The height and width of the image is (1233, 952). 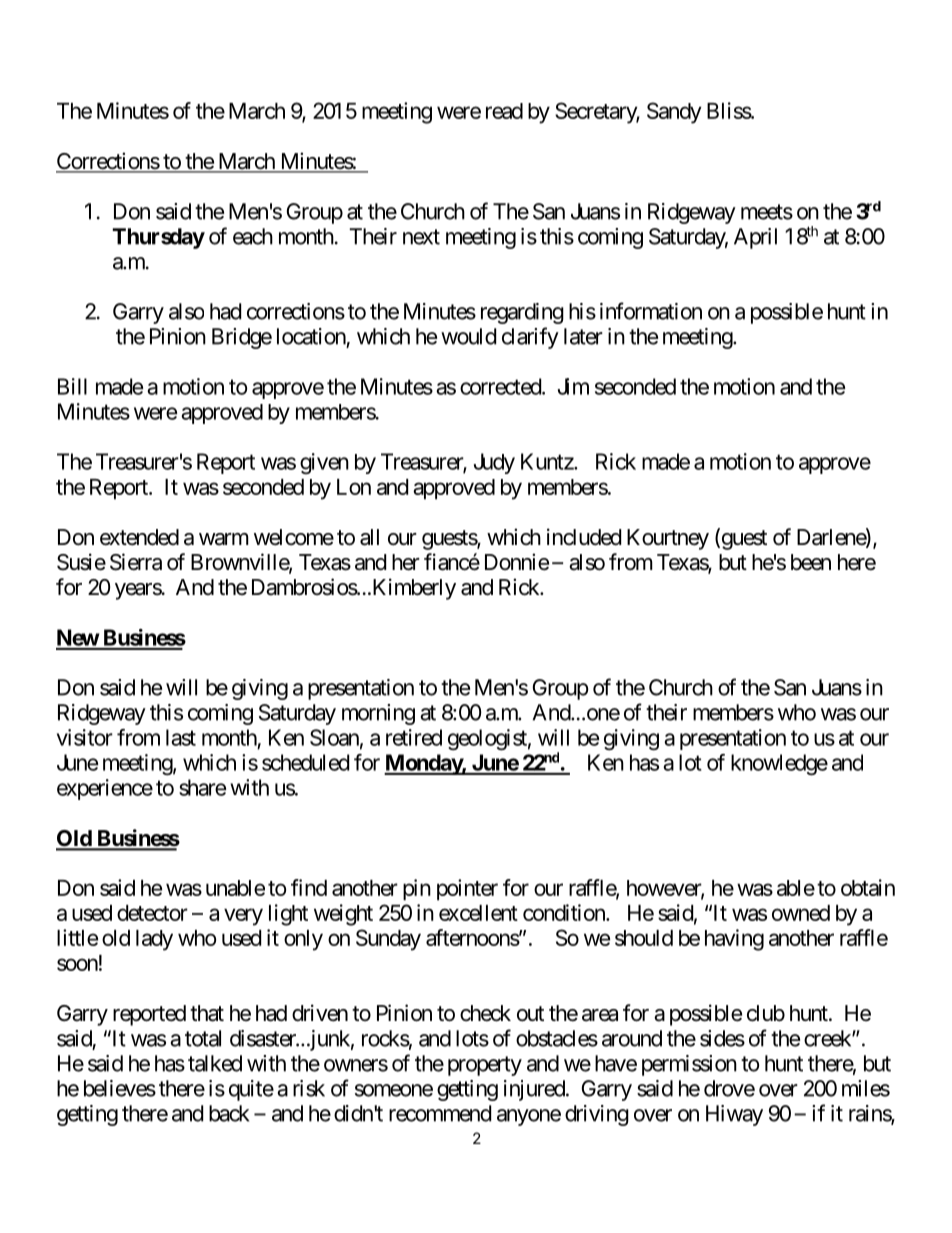 I want to click on pointer, so click(x=467, y=890).
